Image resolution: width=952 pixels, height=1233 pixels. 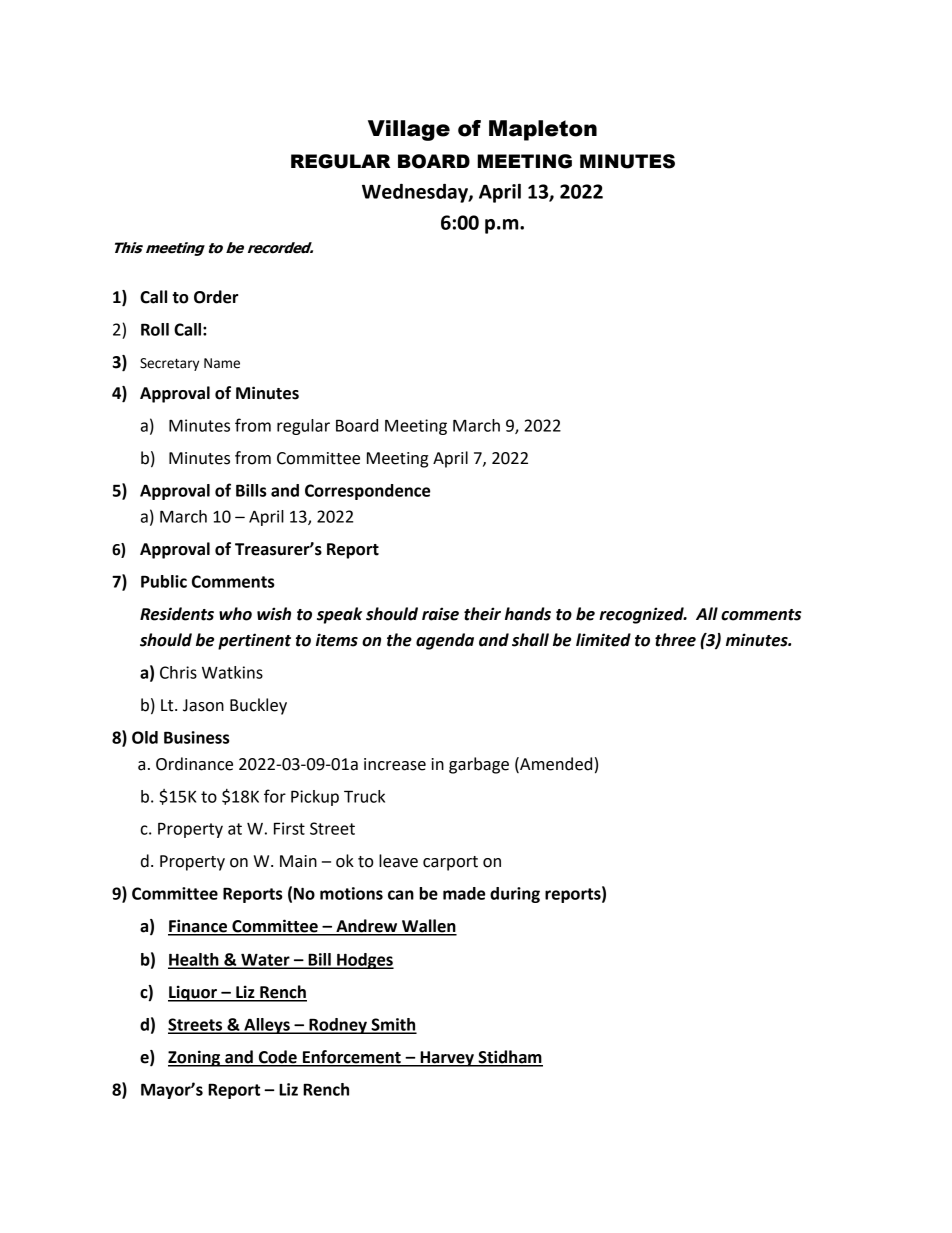 I want to click on Village, so click(x=409, y=130).
